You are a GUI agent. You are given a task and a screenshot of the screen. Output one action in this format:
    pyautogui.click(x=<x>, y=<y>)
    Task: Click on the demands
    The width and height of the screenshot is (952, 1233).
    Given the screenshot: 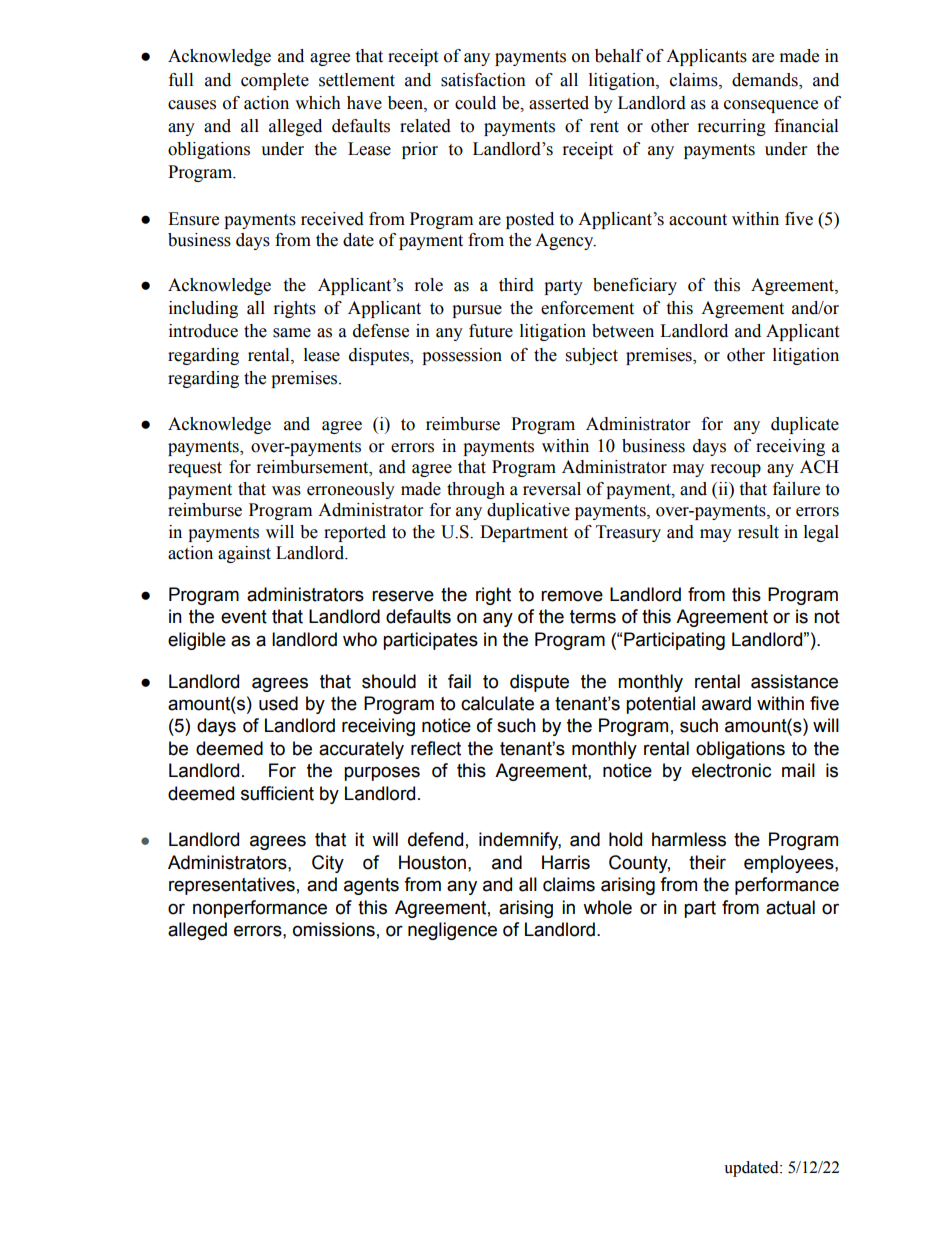 What is the action you would take?
    pyautogui.click(x=766, y=80)
